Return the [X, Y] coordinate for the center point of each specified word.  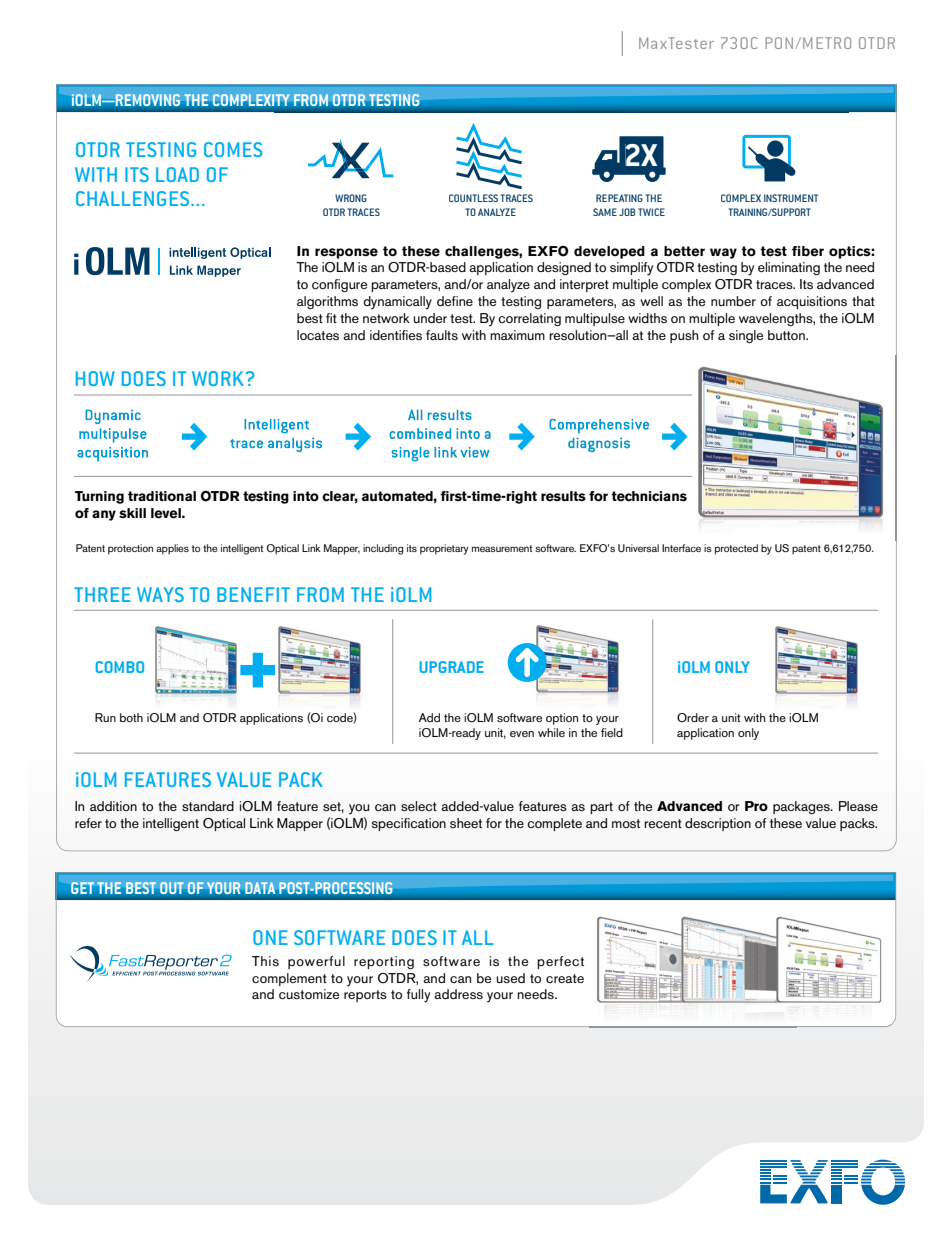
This [265, 961]
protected [736, 549]
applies [172, 549]
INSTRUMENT [791, 198]
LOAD [177, 174]
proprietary [444, 549]
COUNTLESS [473, 198]
